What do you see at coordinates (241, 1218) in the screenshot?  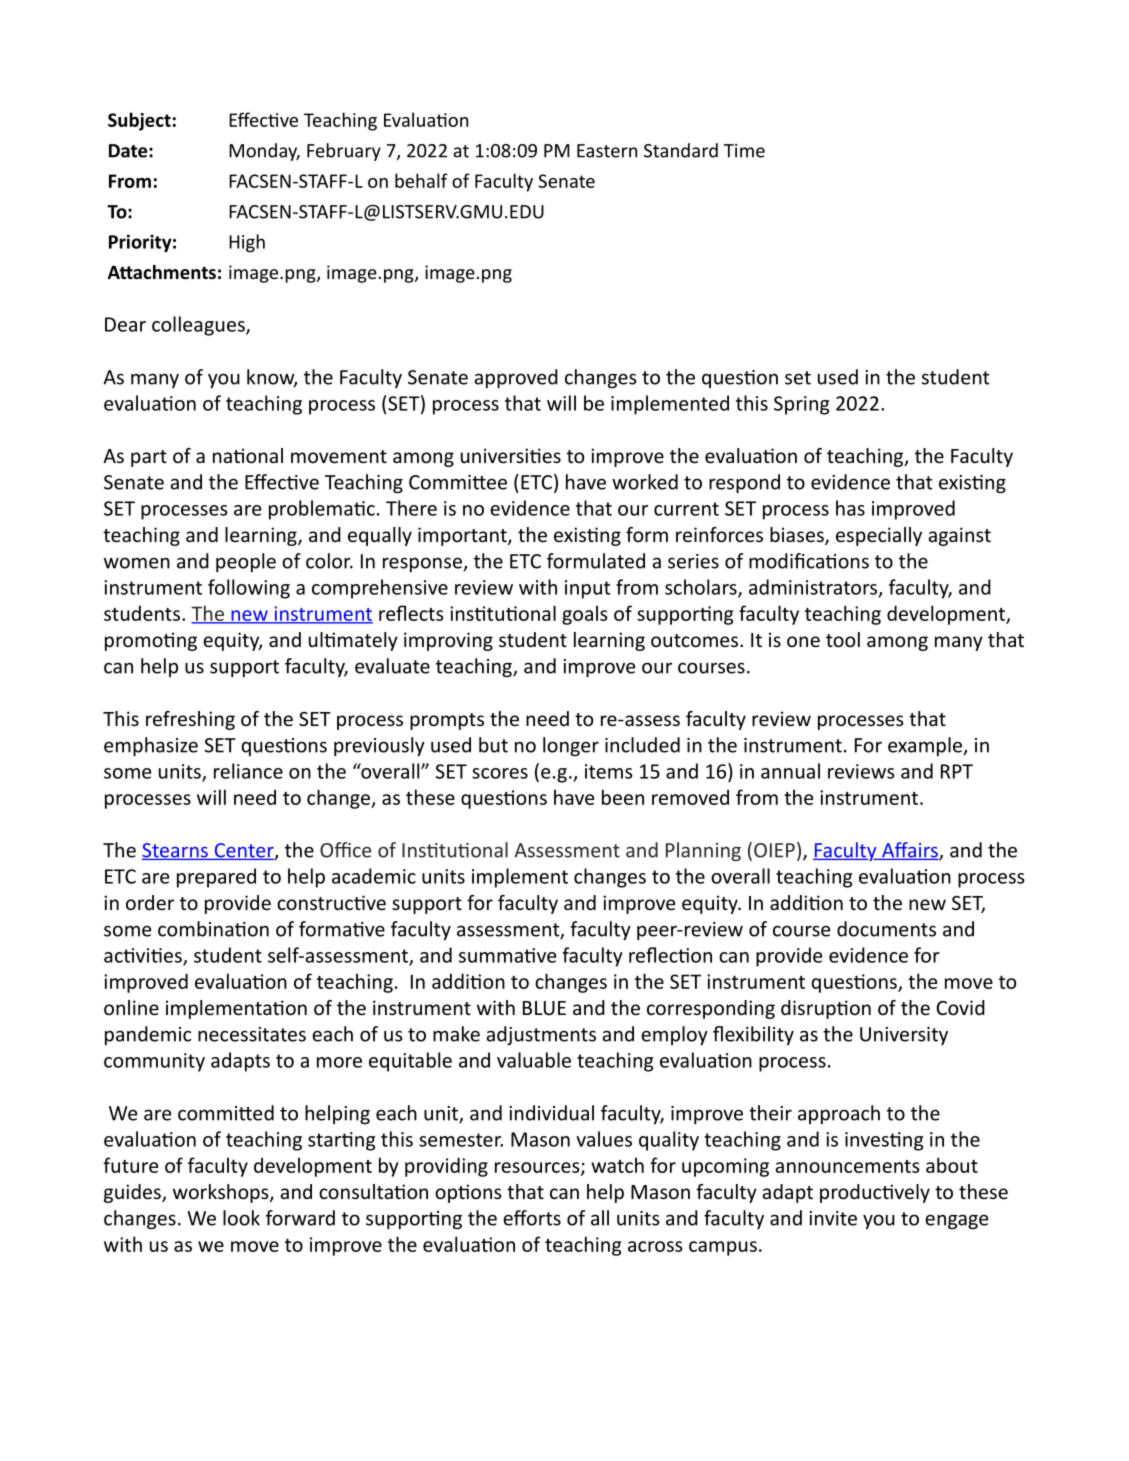 I see `look` at bounding box center [241, 1218].
